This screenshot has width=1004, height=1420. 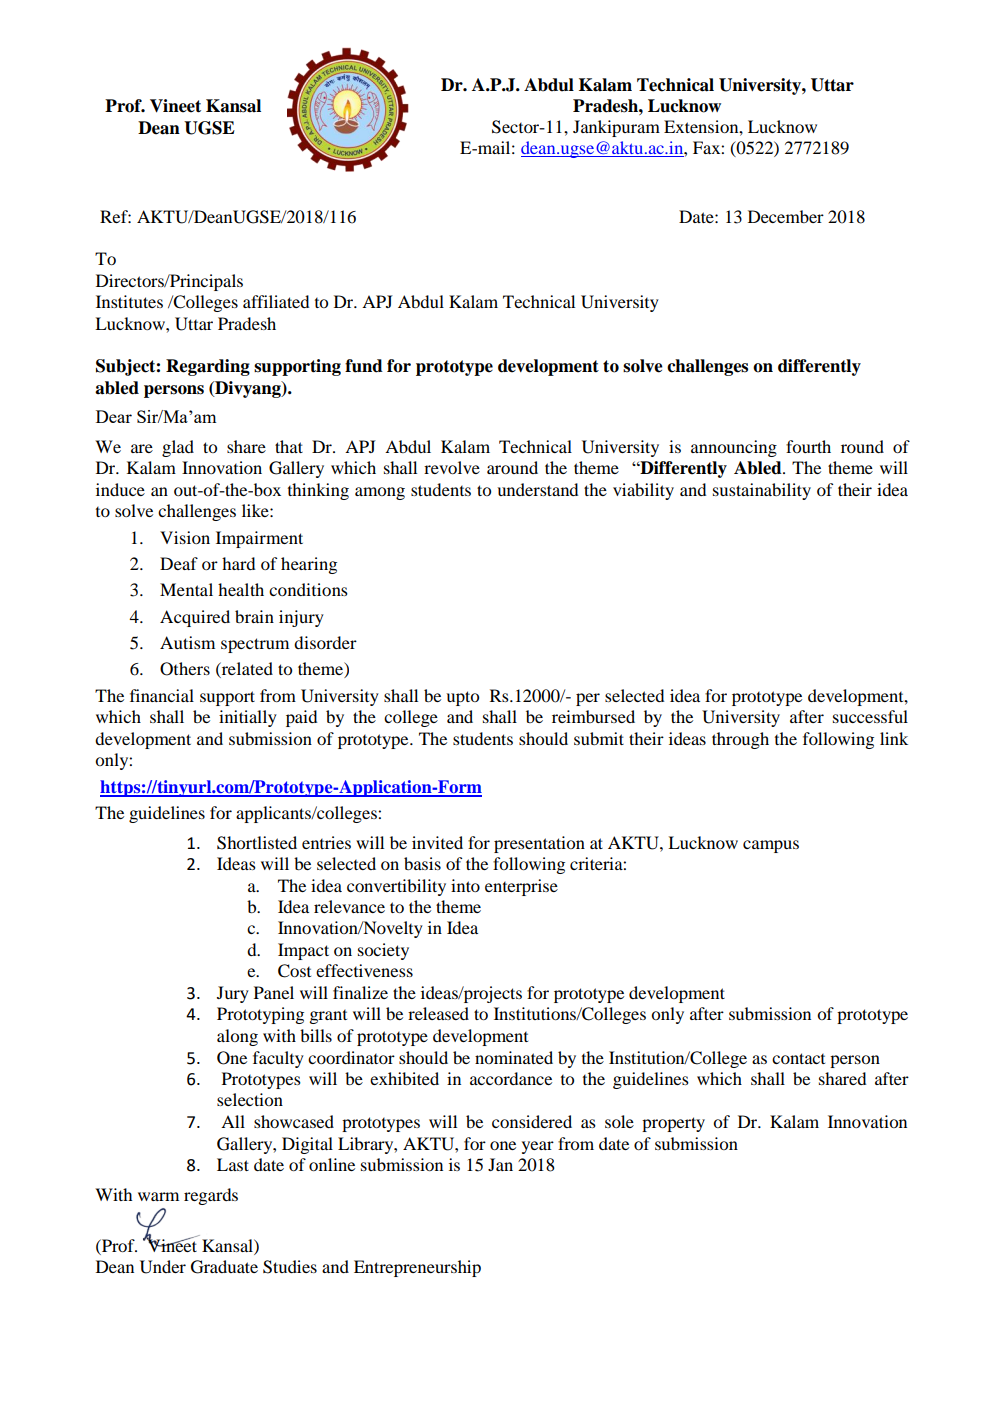 What do you see at coordinates (364, 366) in the screenshot?
I see `fund` at bounding box center [364, 366].
